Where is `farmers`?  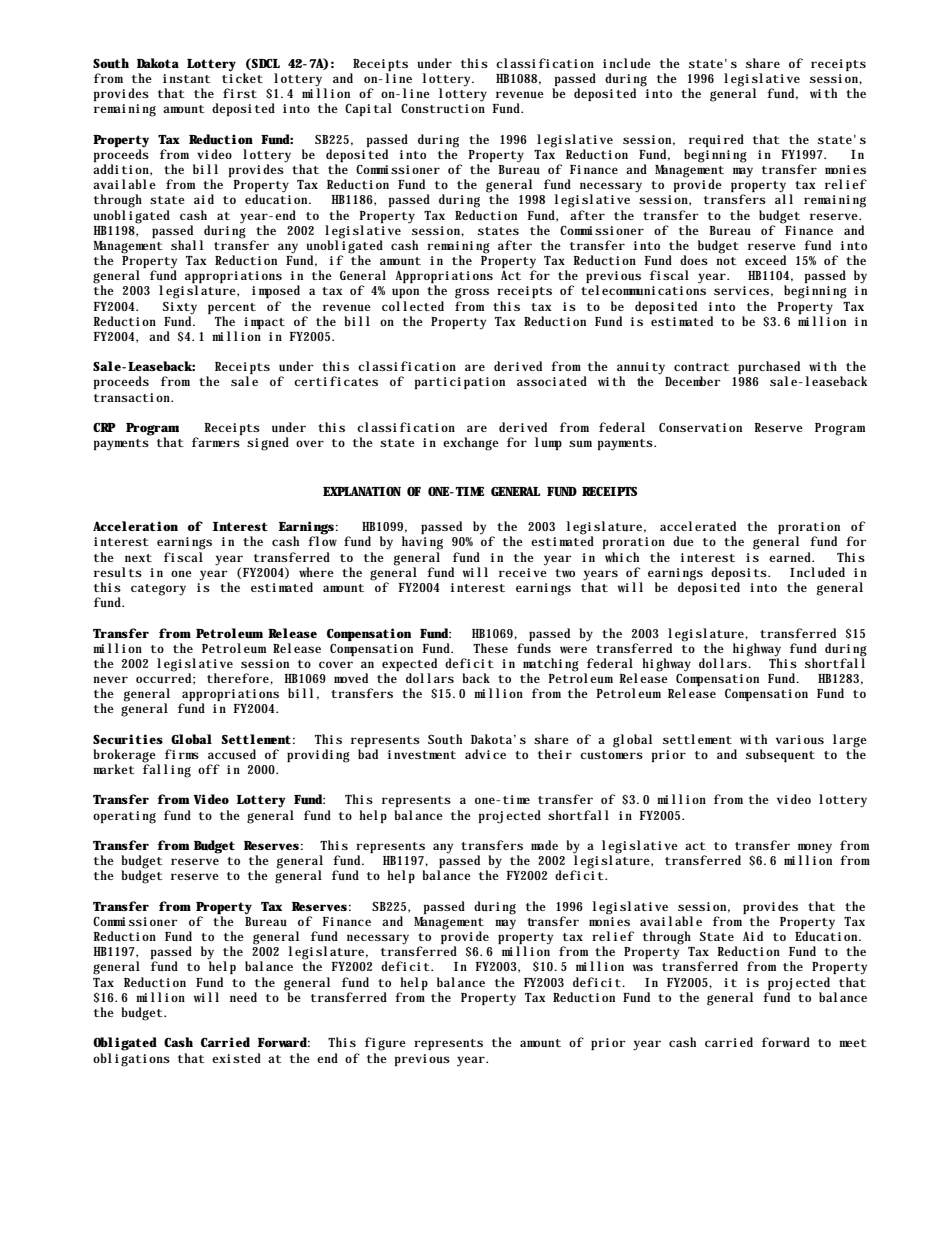
farmers is located at coordinates (216, 442).
